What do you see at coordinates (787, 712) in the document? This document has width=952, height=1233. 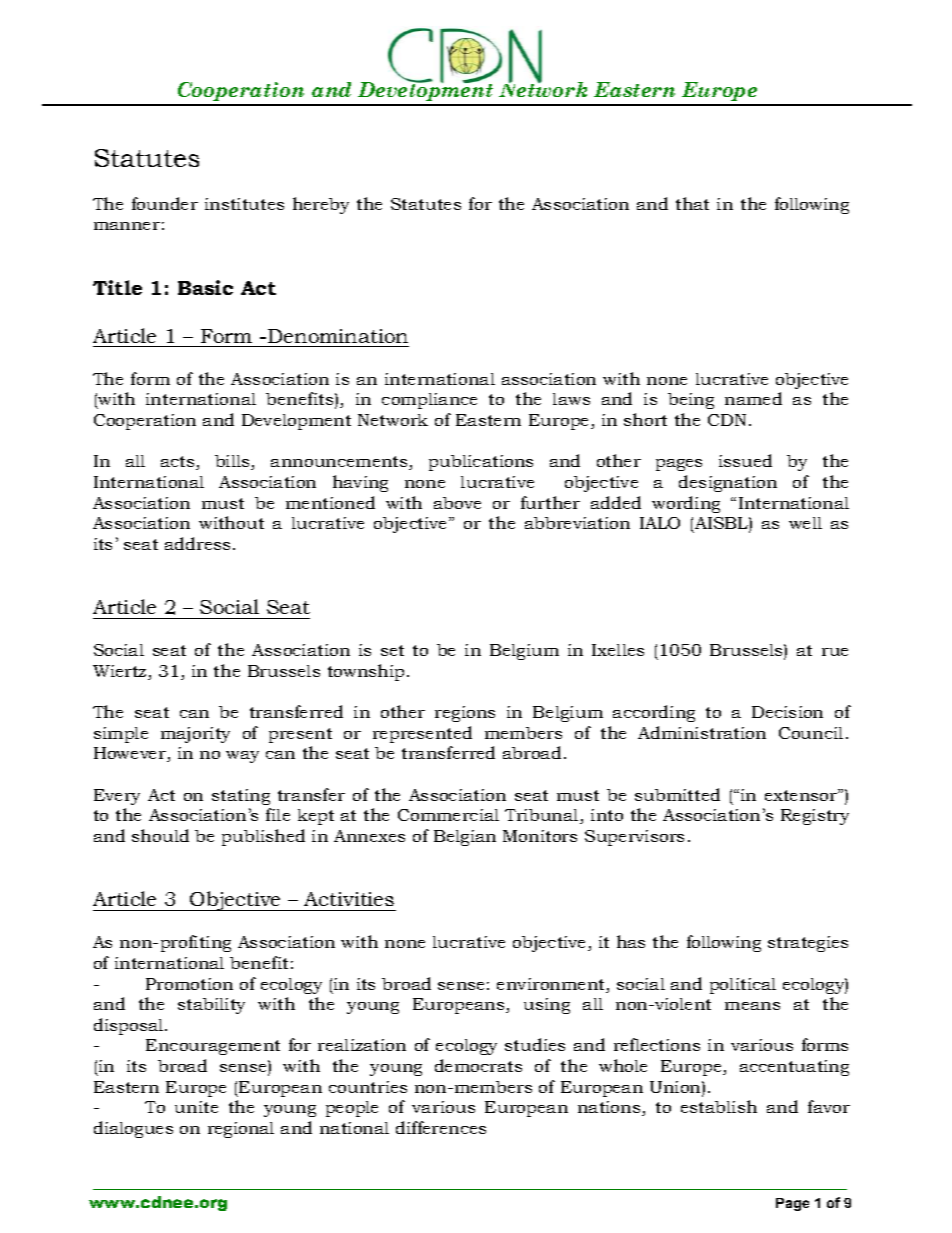 I see `Decision` at bounding box center [787, 712].
